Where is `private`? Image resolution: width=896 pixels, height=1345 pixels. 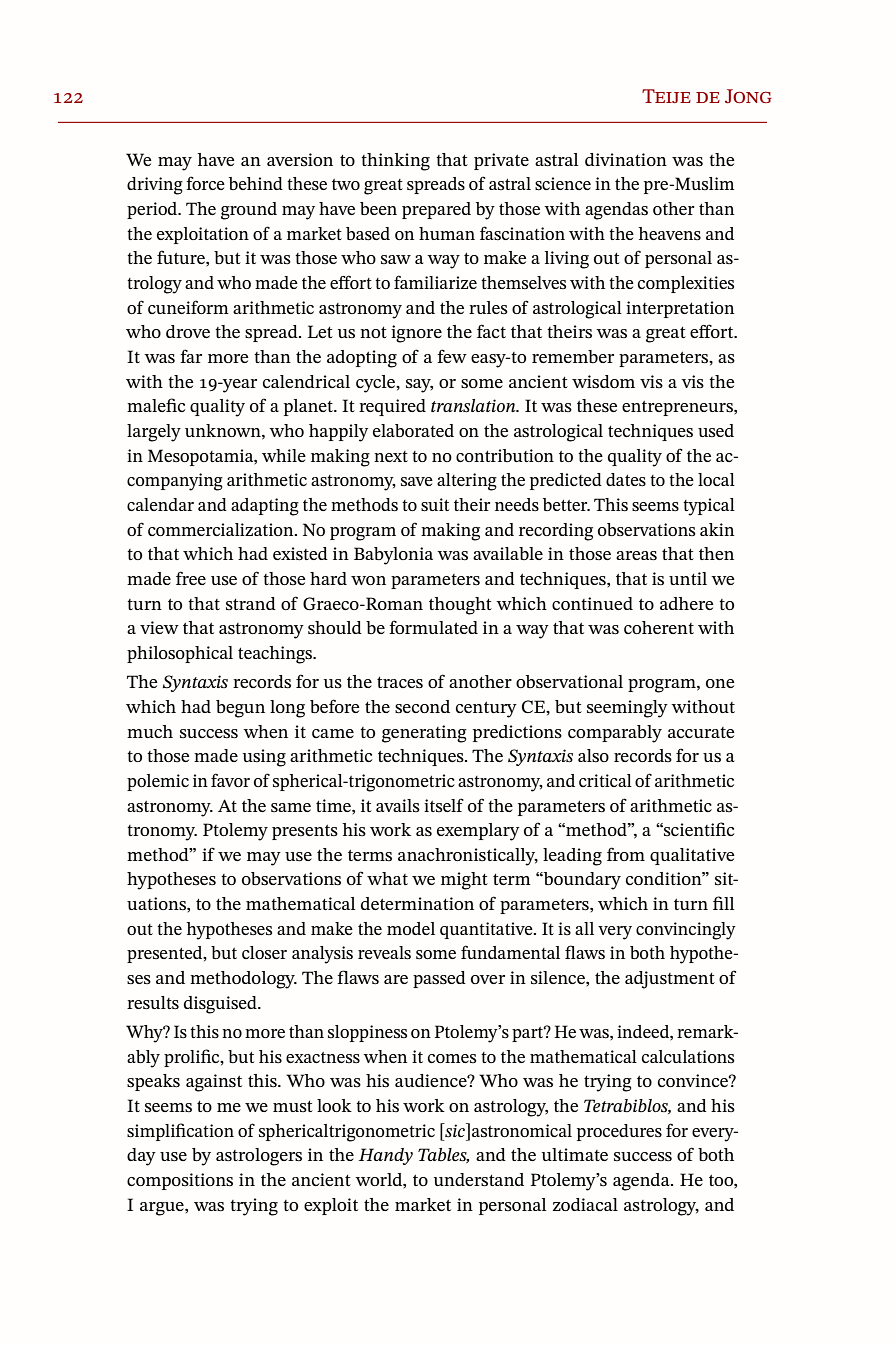 private is located at coordinates (501, 161).
